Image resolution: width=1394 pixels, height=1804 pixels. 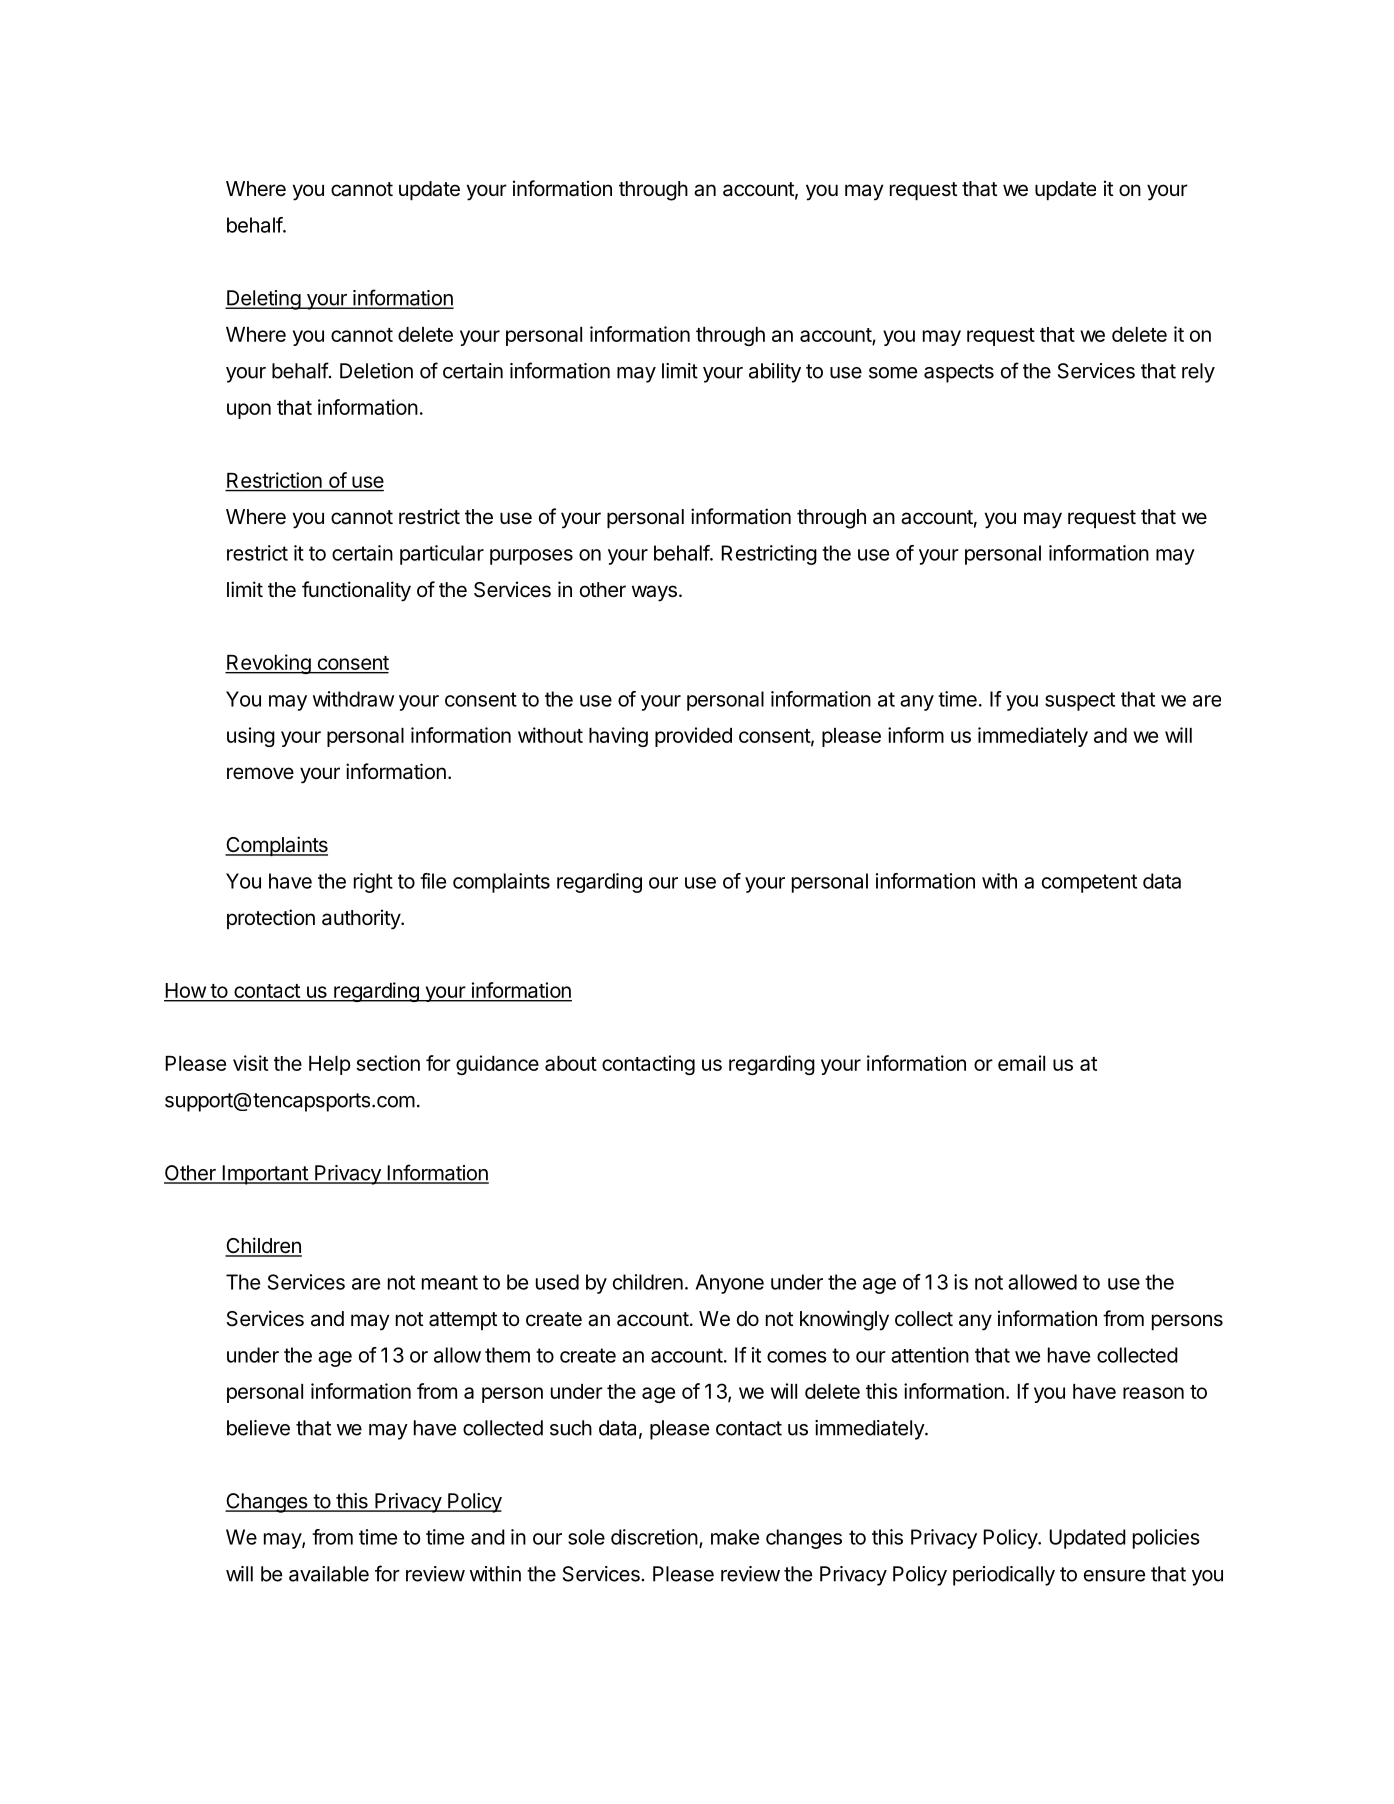 I want to click on ability, so click(x=775, y=373).
